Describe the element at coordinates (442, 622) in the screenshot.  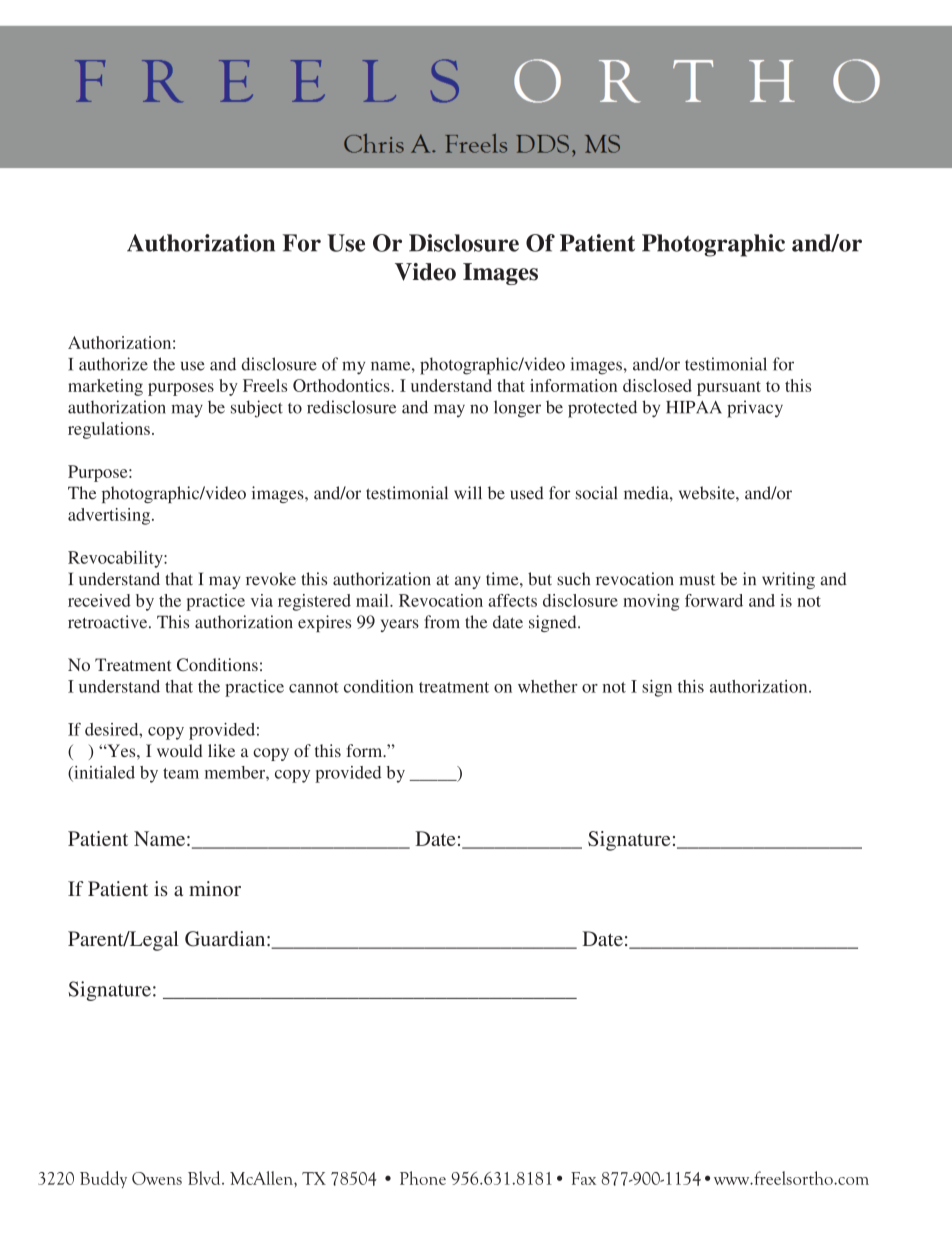
I see `from` at that location.
